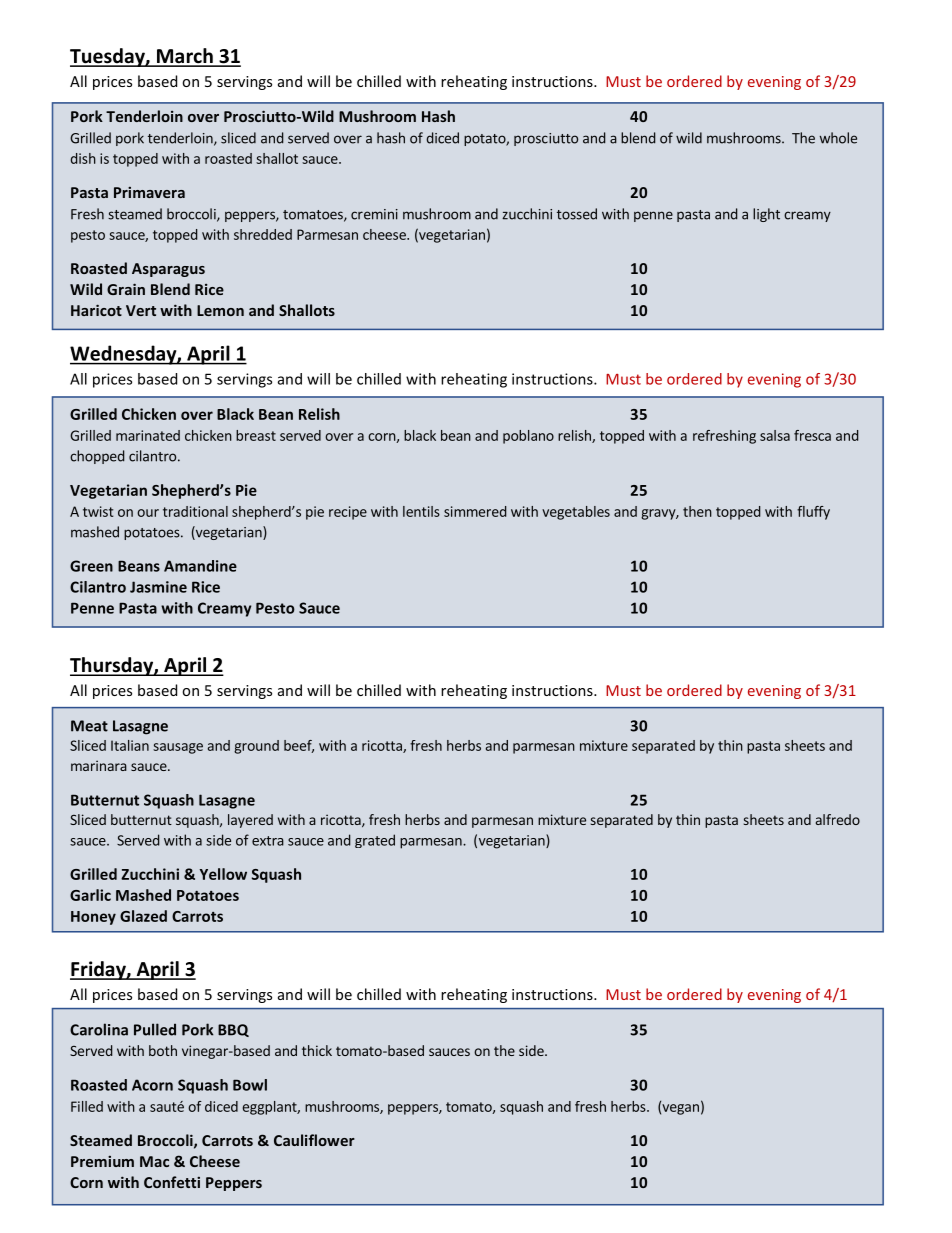 This screenshot has height=1233, width=952. Describe the element at coordinates (314, 1140) in the screenshot. I see `Cauliflower` at that location.
